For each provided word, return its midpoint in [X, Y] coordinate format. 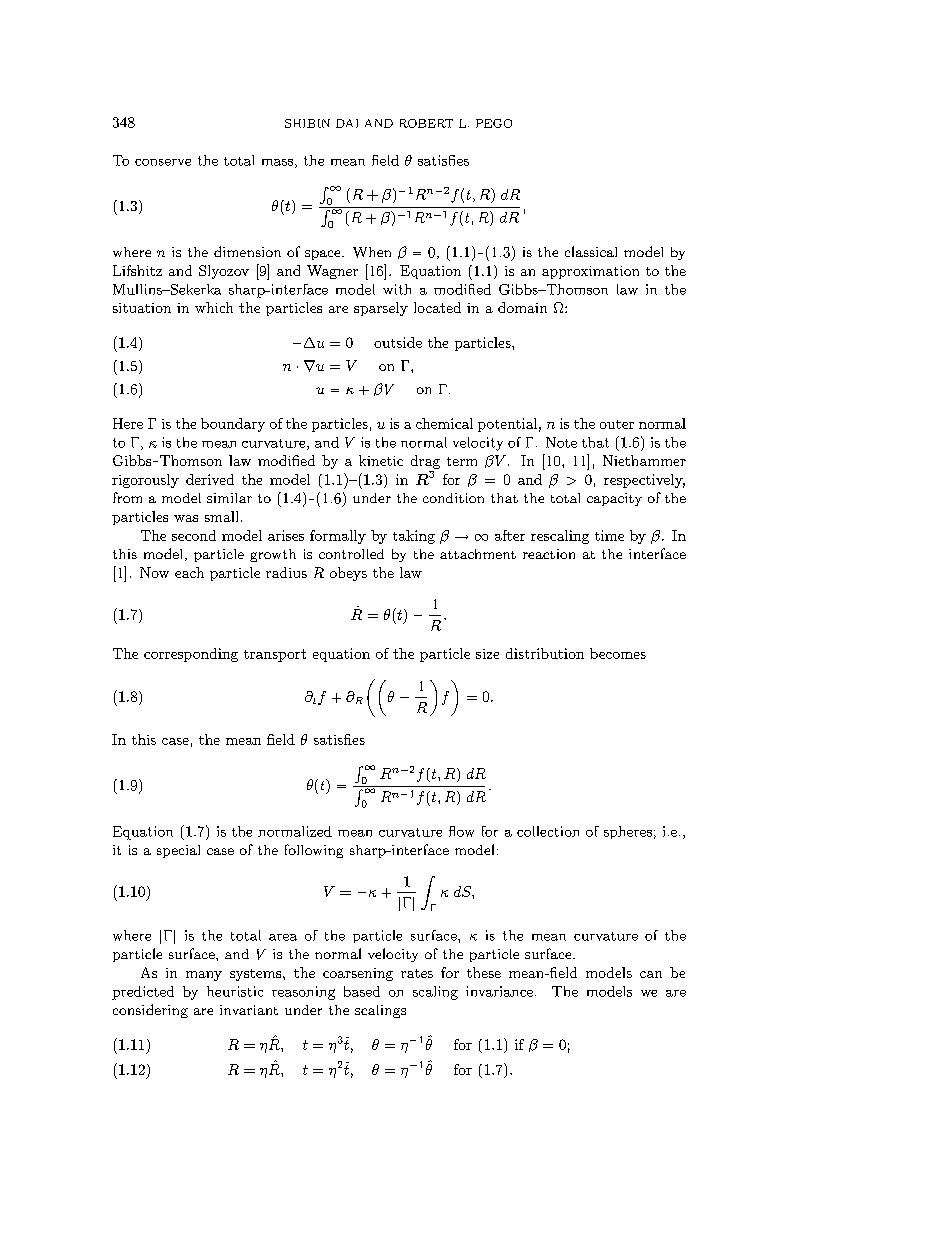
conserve [163, 162]
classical [591, 251]
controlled [351, 554]
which [214, 307]
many [204, 976]
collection [548, 831]
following [314, 851]
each [189, 572]
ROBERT [426, 123]
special [178, 851]
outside [398, 342]
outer [617, 424]
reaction [549, 554]
